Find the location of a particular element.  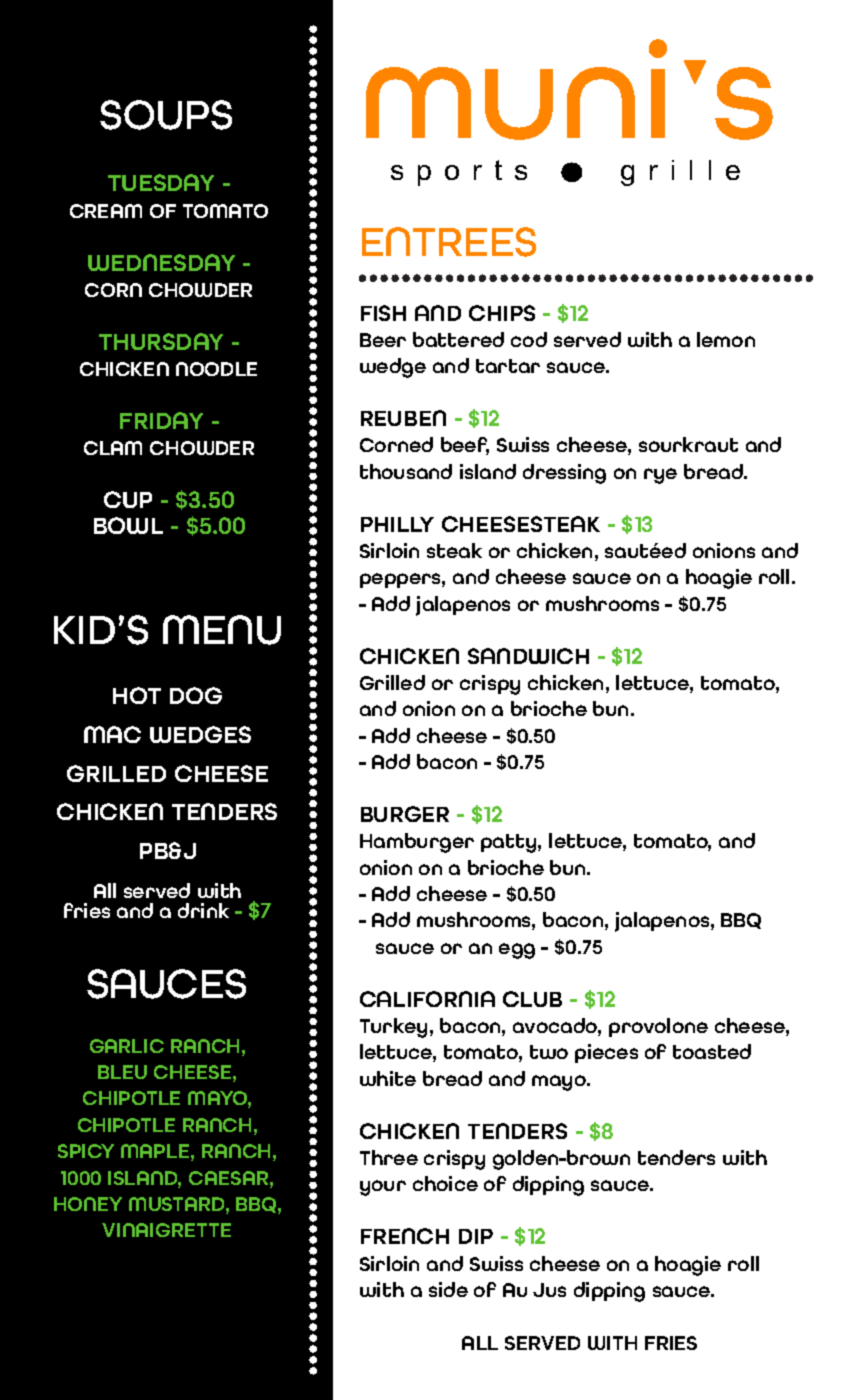

SANDWICH is located at coordinates (528, 656).
